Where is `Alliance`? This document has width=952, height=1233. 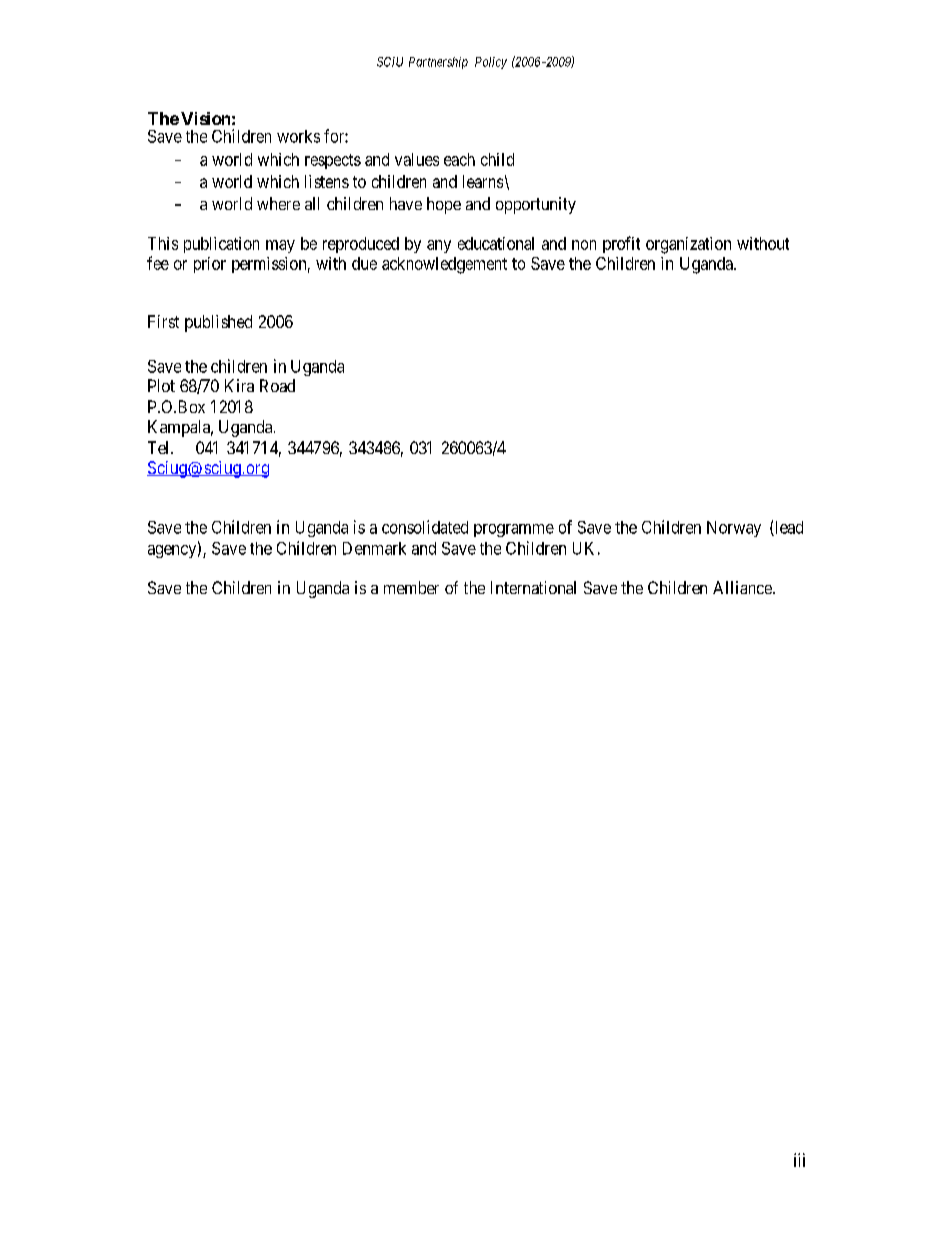 Alliance is located at coordinates (743, 587).
